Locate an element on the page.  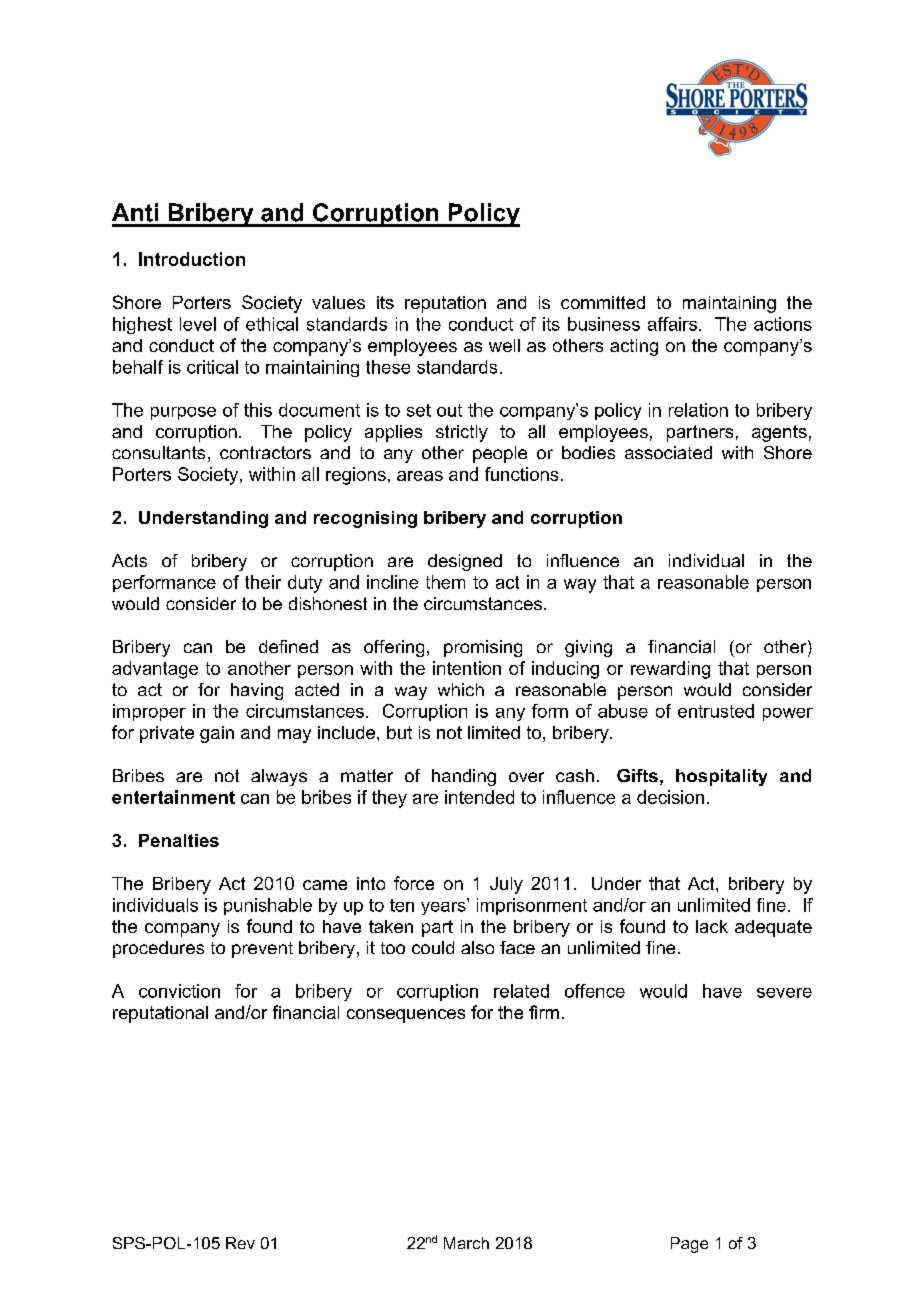
Introduction is located at coordinates (192, 259).
